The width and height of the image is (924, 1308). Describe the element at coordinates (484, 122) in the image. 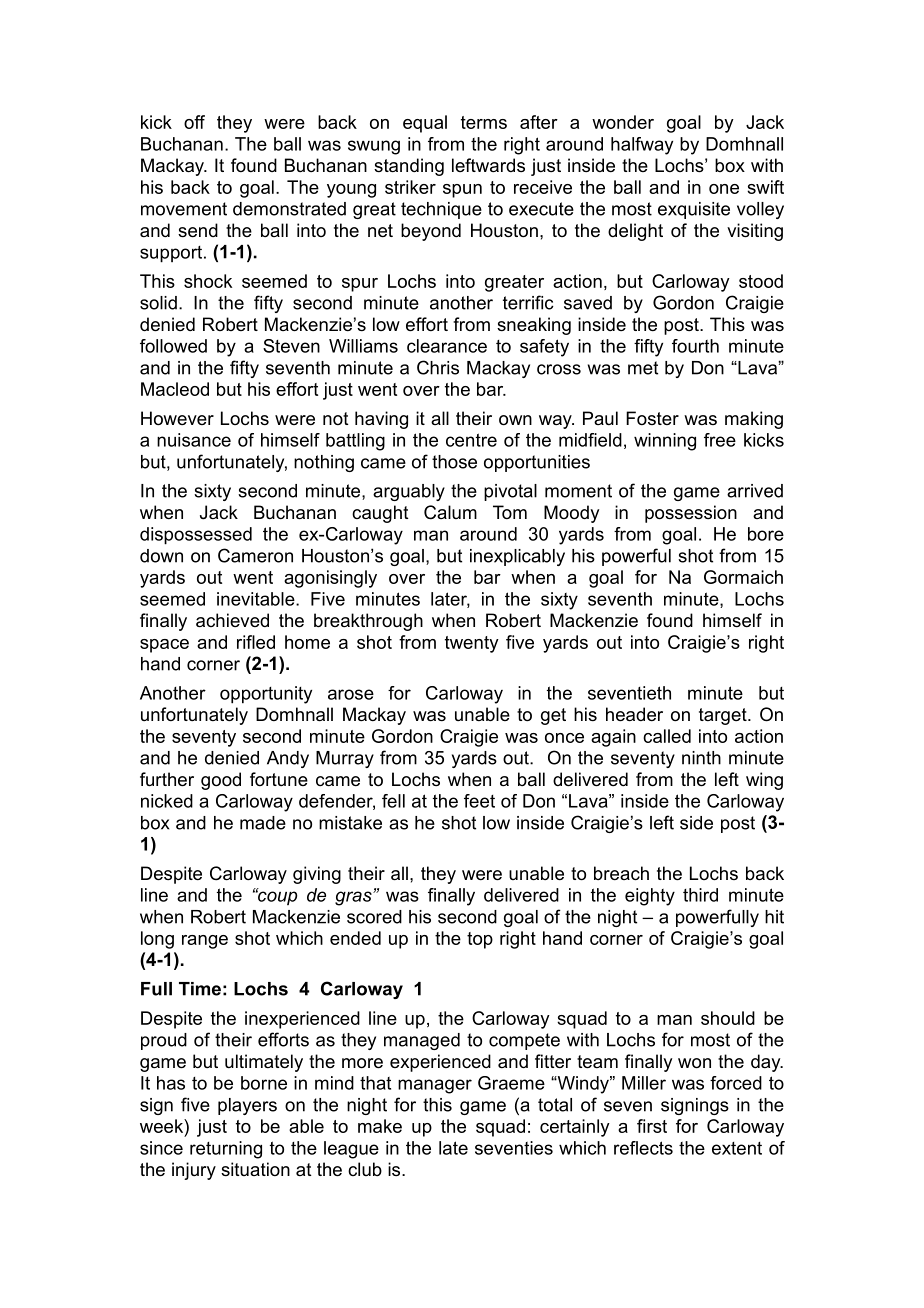

I see `terms` at that location.
